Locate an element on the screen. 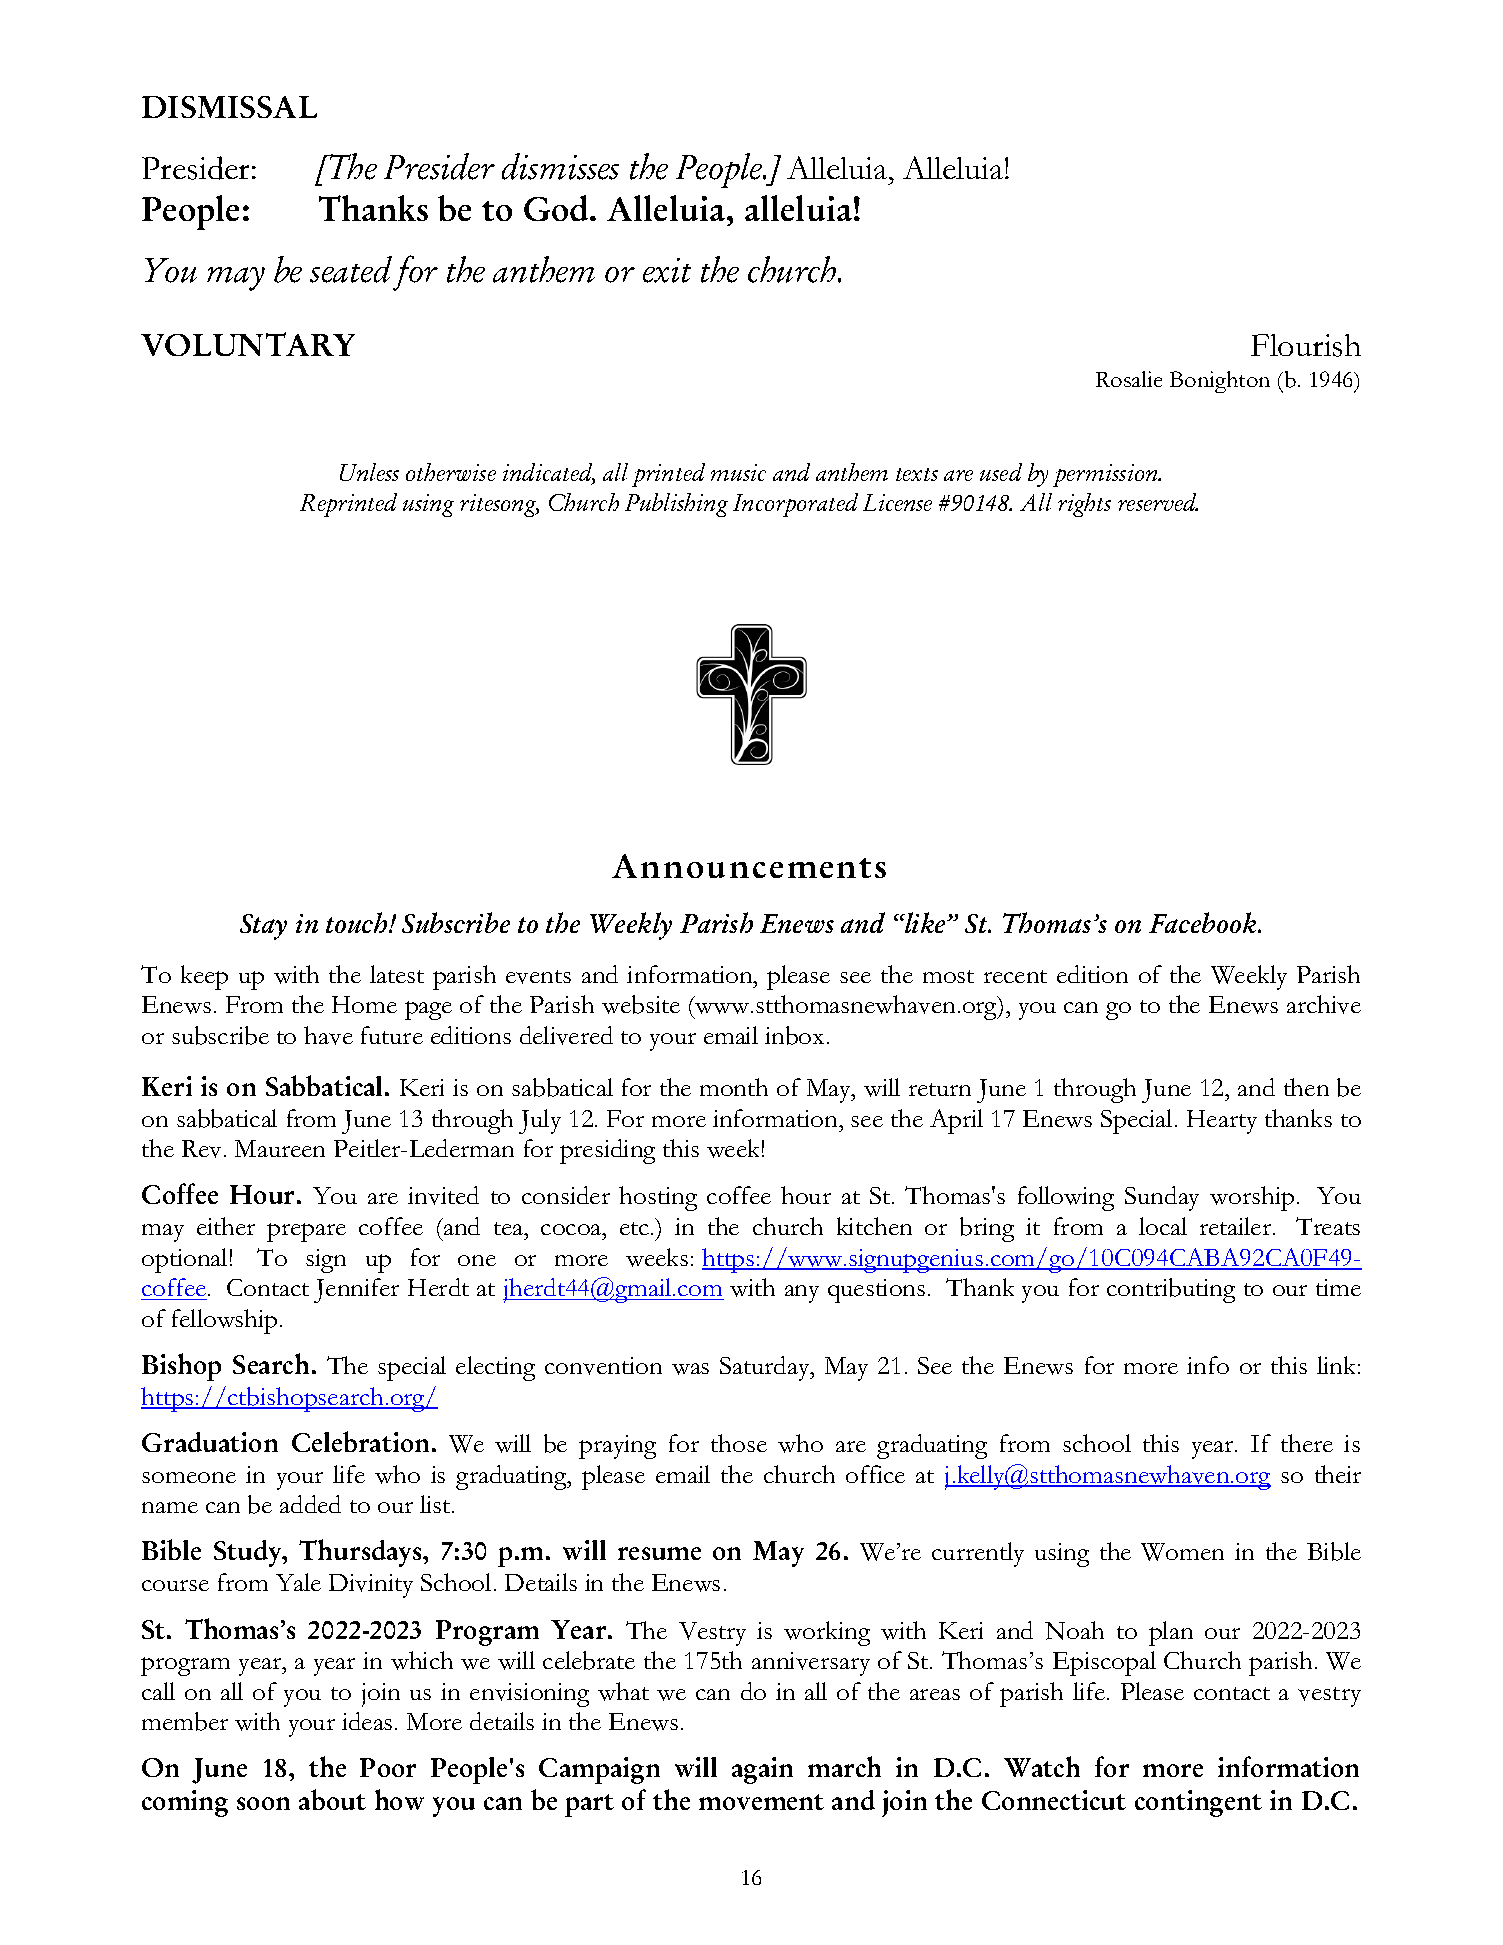  Facebook is located at coordinates (1204, 922).
